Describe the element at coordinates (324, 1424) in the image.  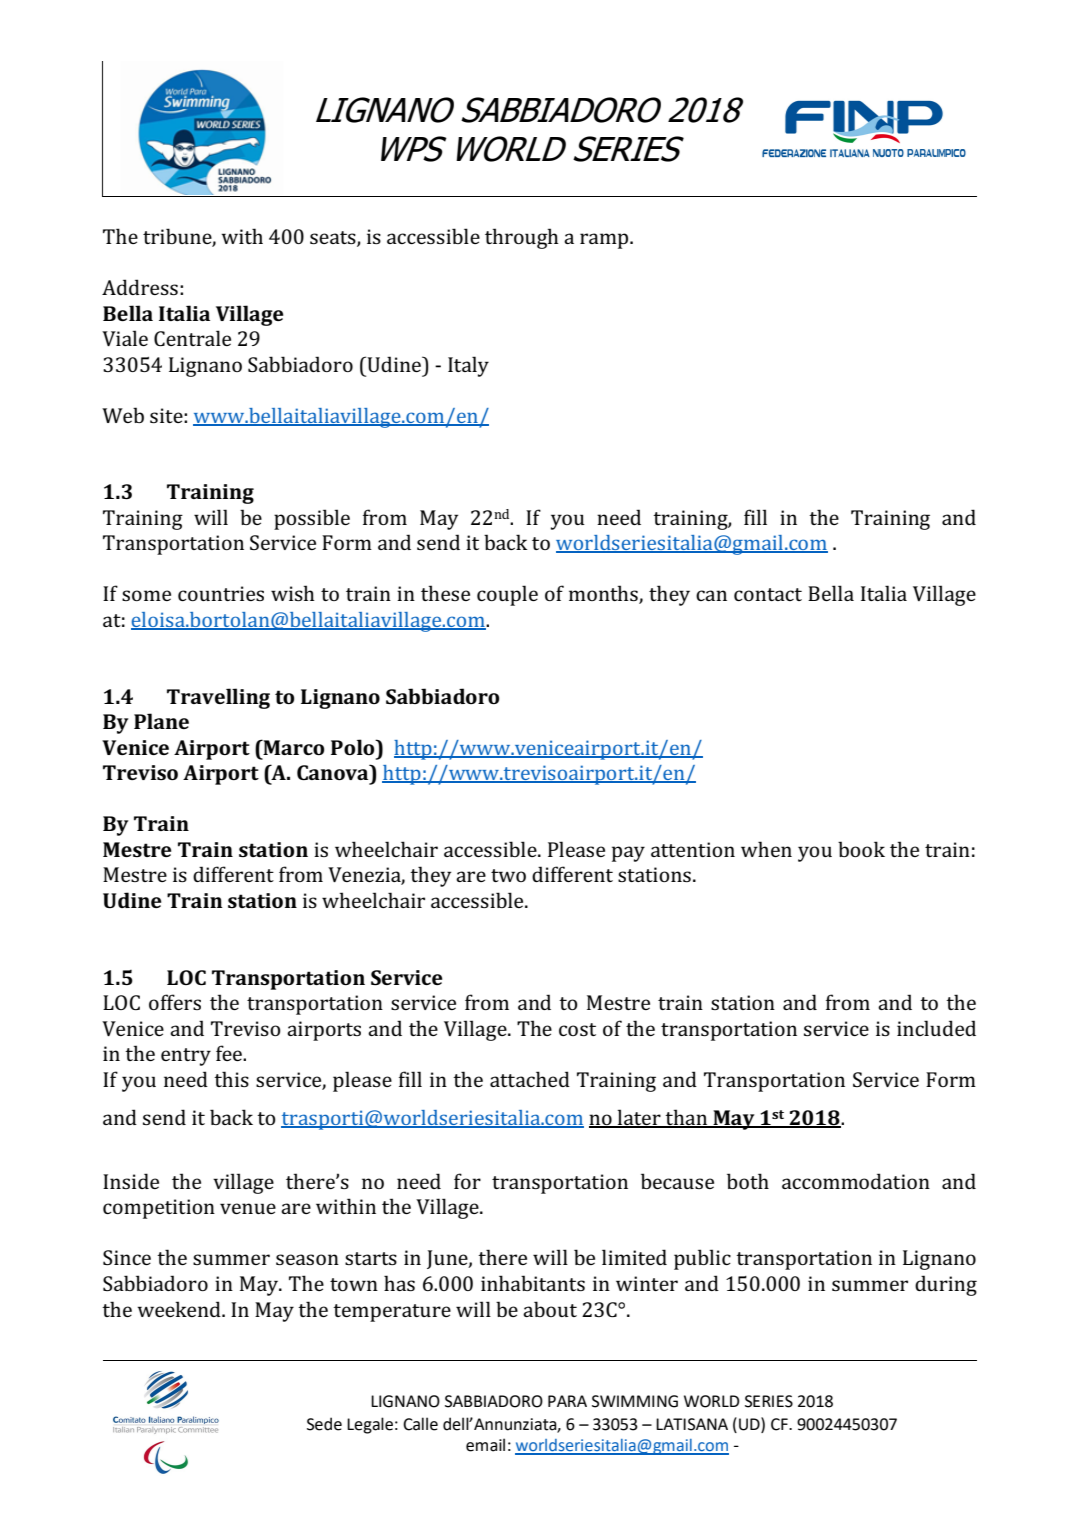
I see `Sede` at that location.
